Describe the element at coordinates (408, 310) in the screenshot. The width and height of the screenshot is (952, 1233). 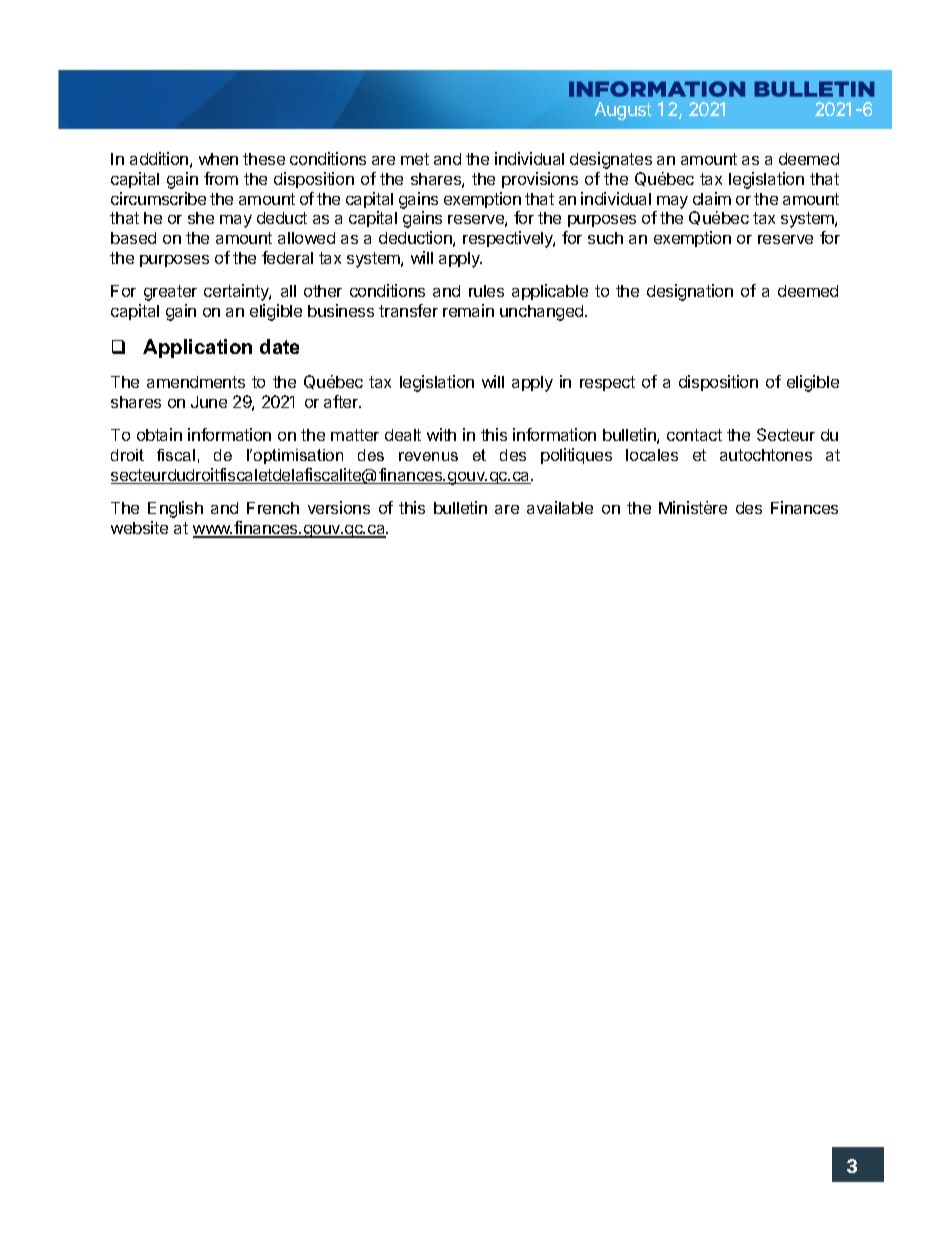
I see `transfer` at that location.
